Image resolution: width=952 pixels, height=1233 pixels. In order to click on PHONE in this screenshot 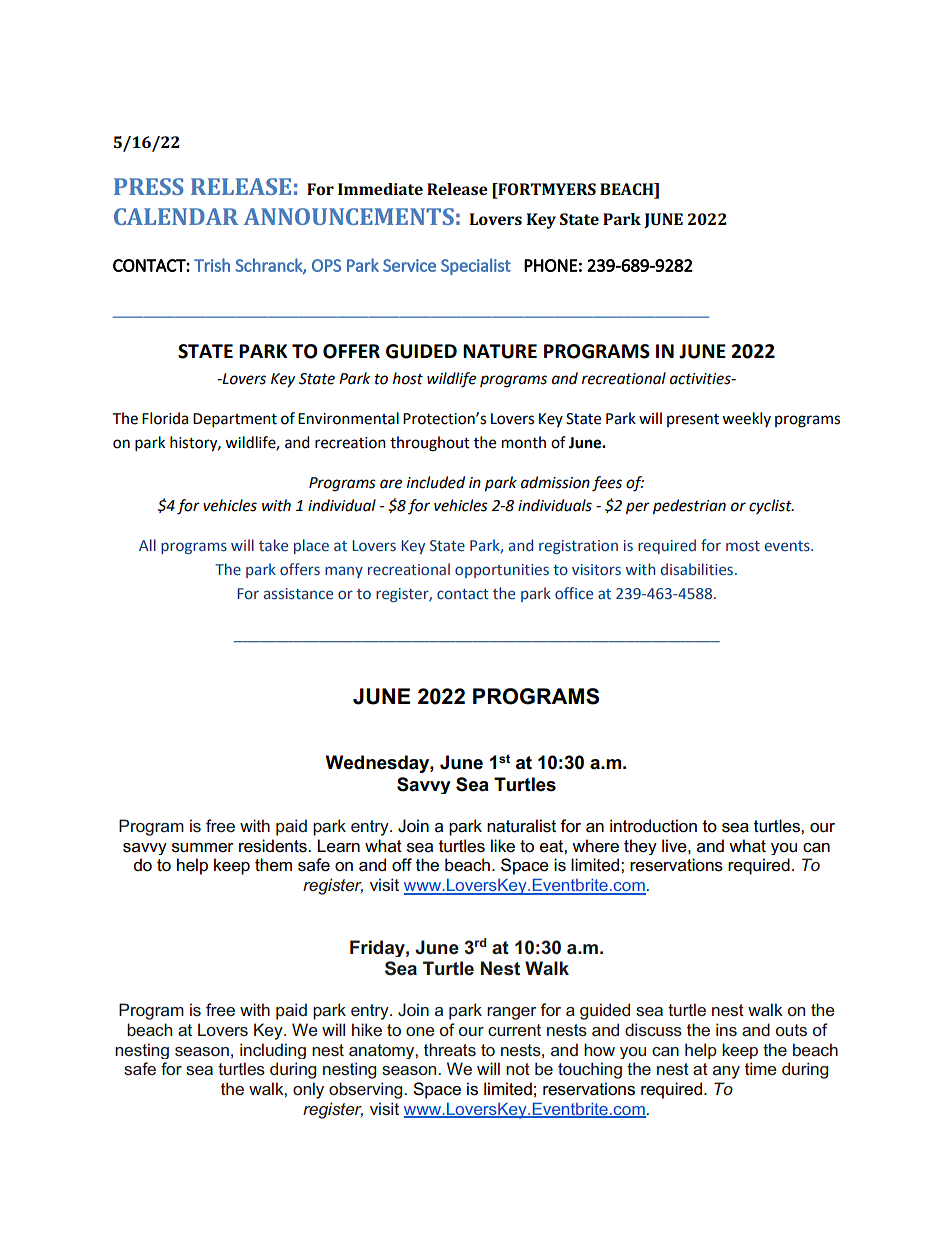, I will do `click(550, 265)`.
